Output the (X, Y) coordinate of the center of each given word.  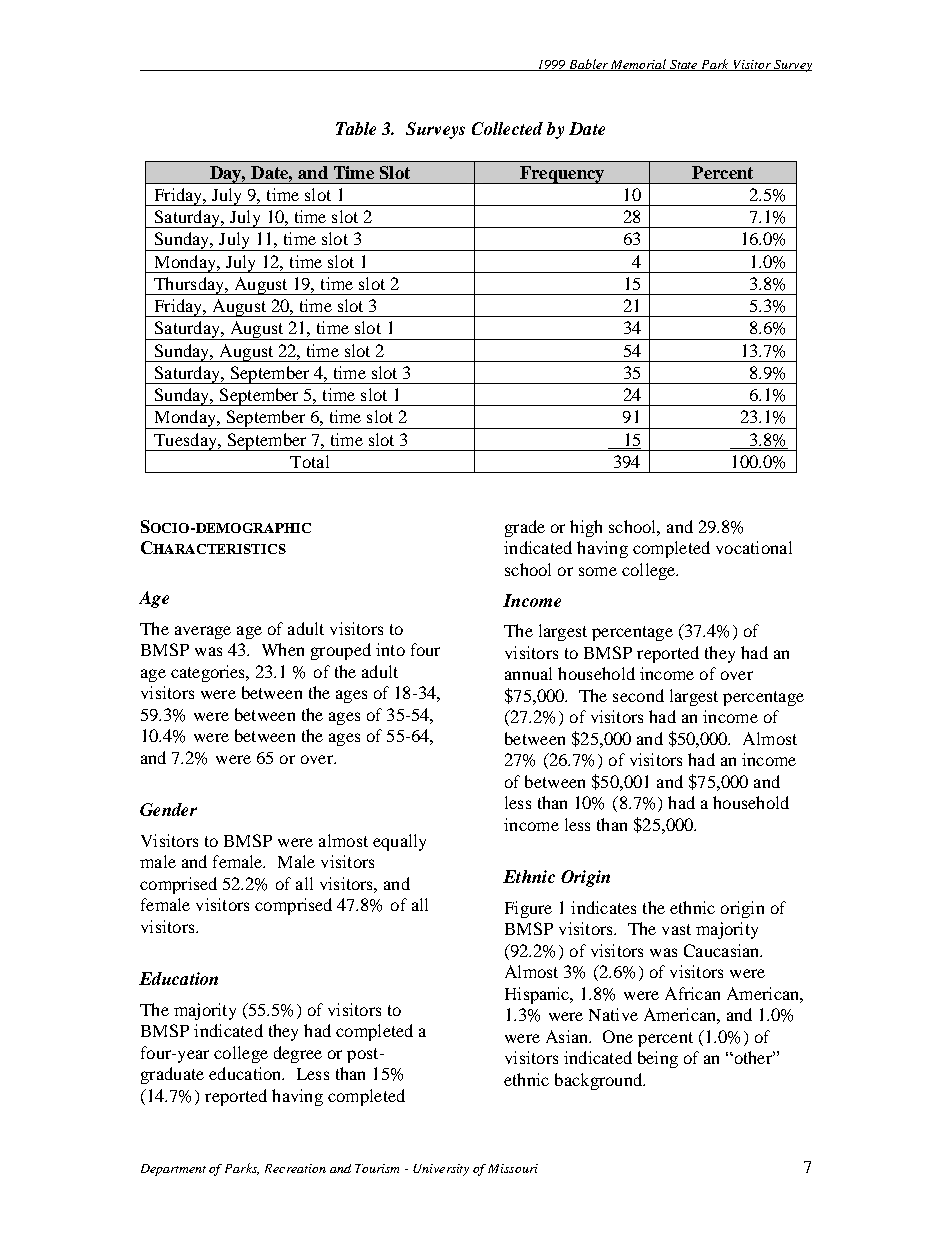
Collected (507, 128)
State (684, 65)
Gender (168, 809)
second (638, 695)
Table (356, 128)
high (586, 528)
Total (309, 461)
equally (399, 842)
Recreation (295, 1168)
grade (525, 528)
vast (676, 929)
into (390, 649)
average (203, 632)
